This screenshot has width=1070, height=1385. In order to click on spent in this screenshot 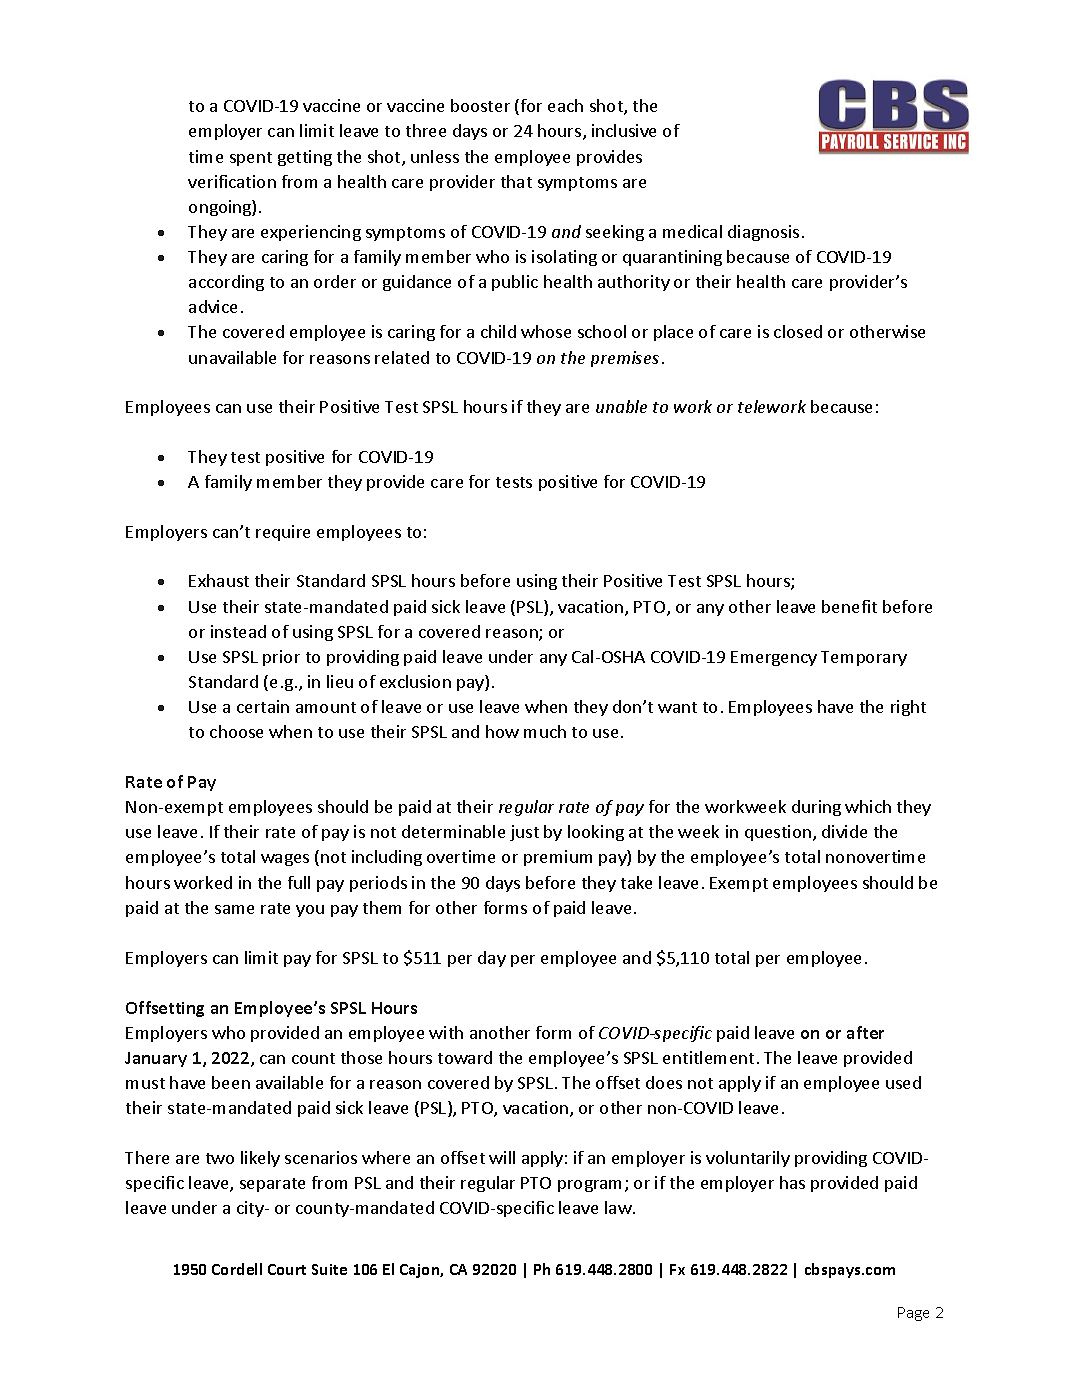, I will do `click(251, 159)`.
